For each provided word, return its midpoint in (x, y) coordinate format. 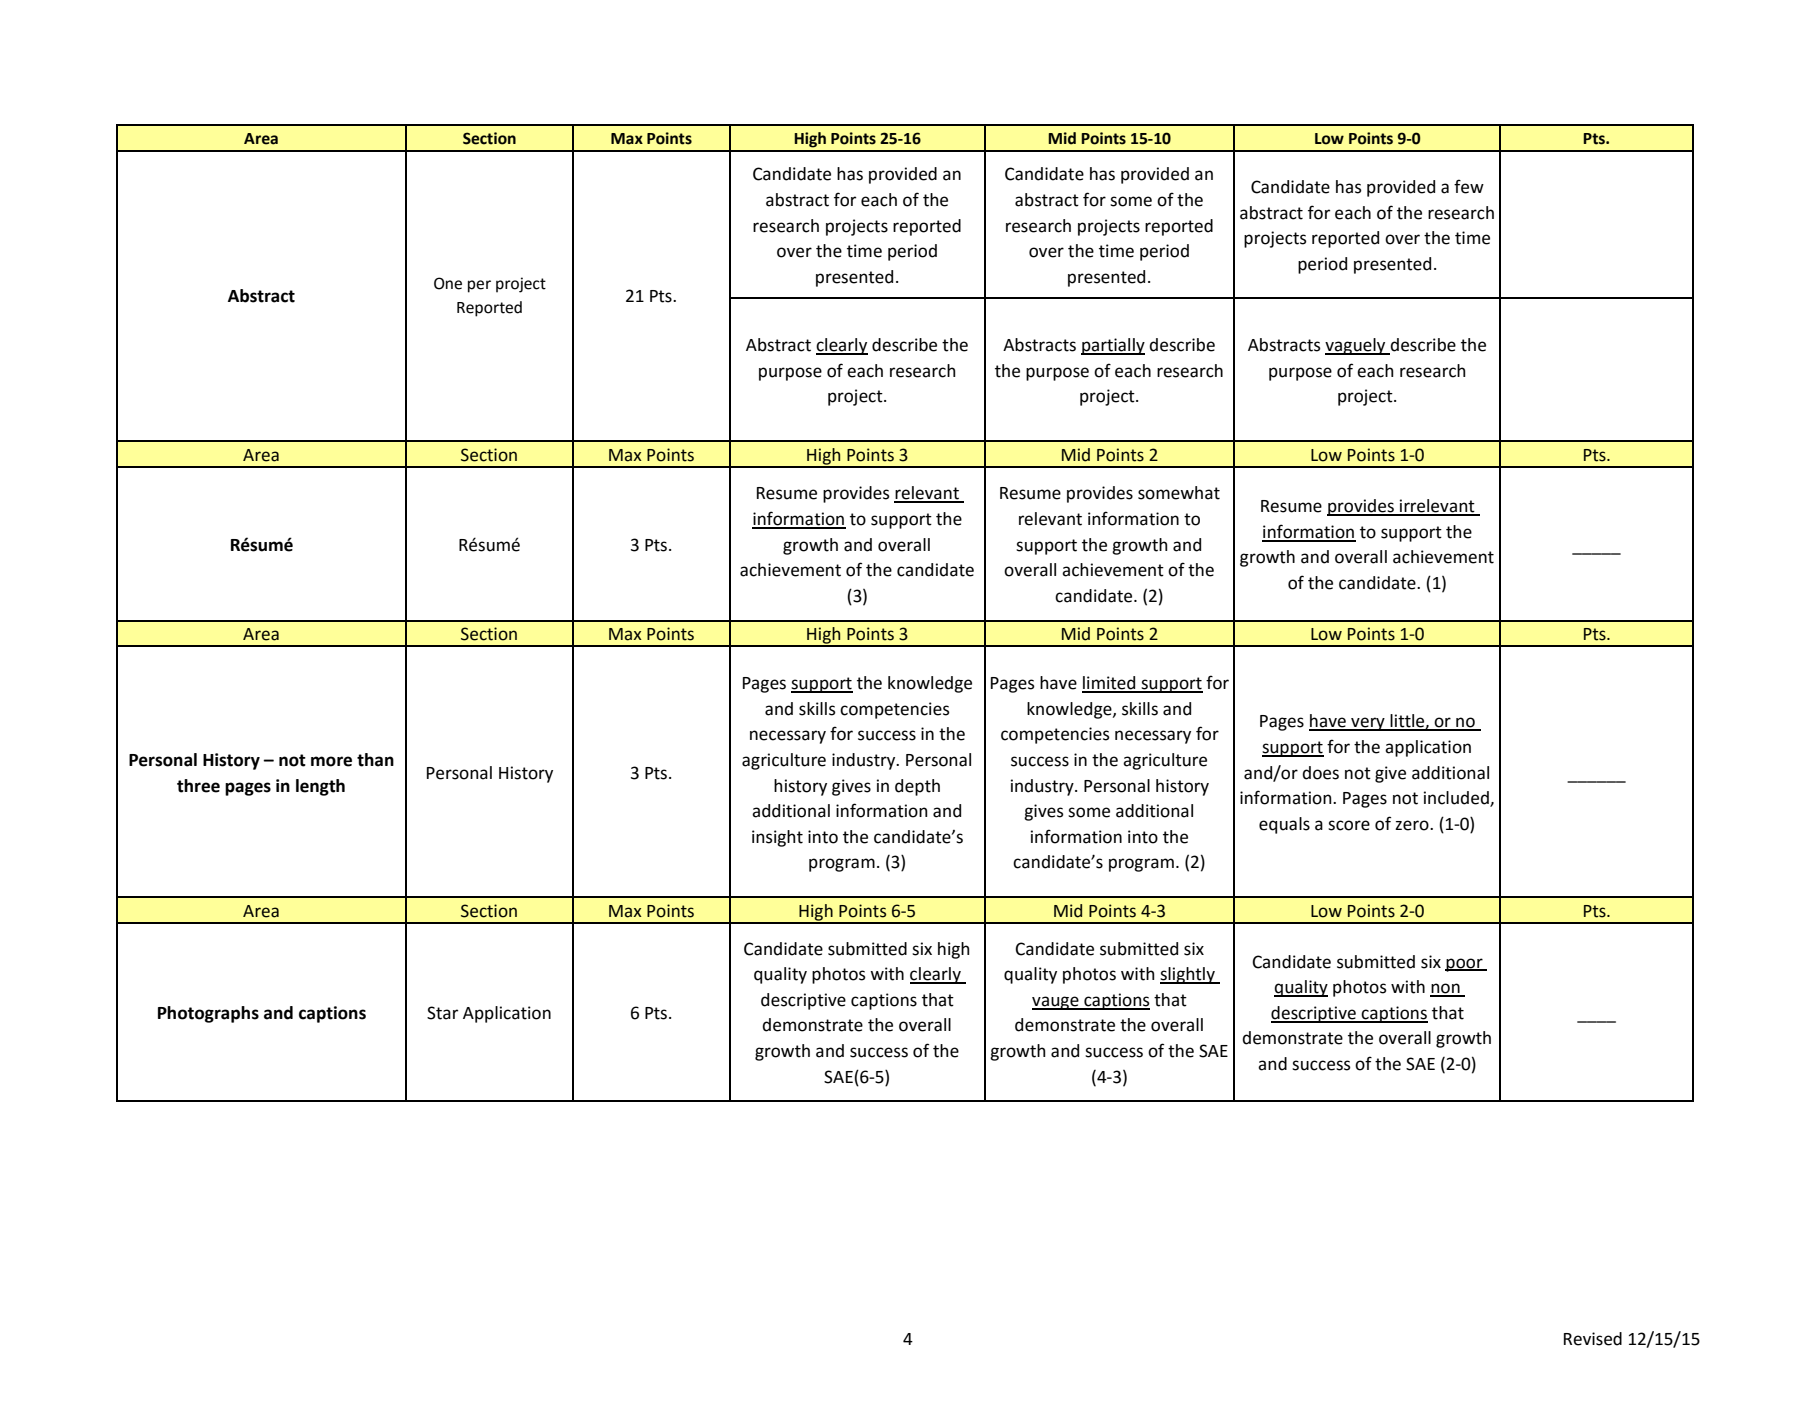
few (1469, 186)
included (1457, 799)
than (375, 760)
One (448, 283)
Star (442, 1013)
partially (1113, 346)
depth (917, 787)
